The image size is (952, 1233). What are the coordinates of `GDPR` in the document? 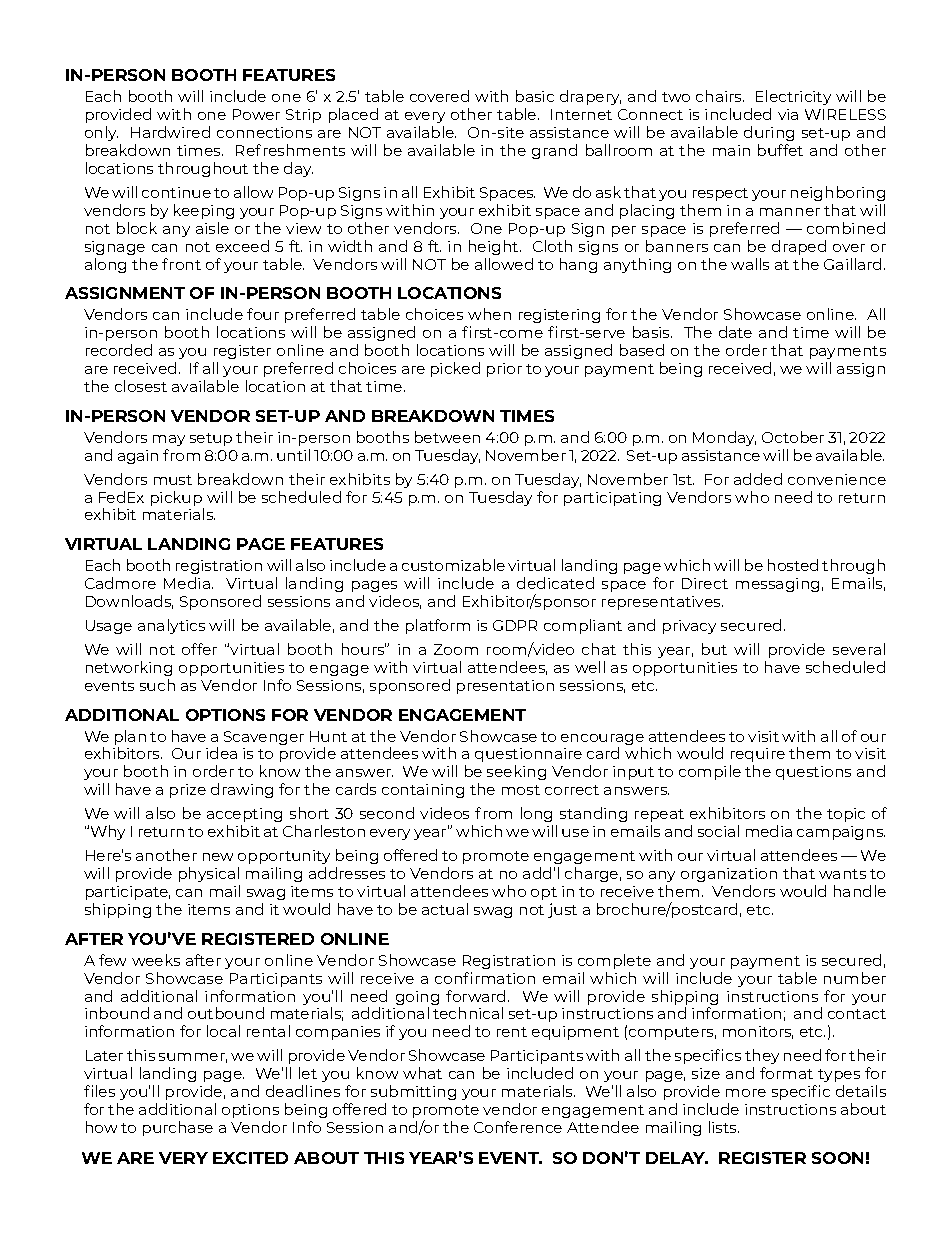 It's located at (515, 625).
